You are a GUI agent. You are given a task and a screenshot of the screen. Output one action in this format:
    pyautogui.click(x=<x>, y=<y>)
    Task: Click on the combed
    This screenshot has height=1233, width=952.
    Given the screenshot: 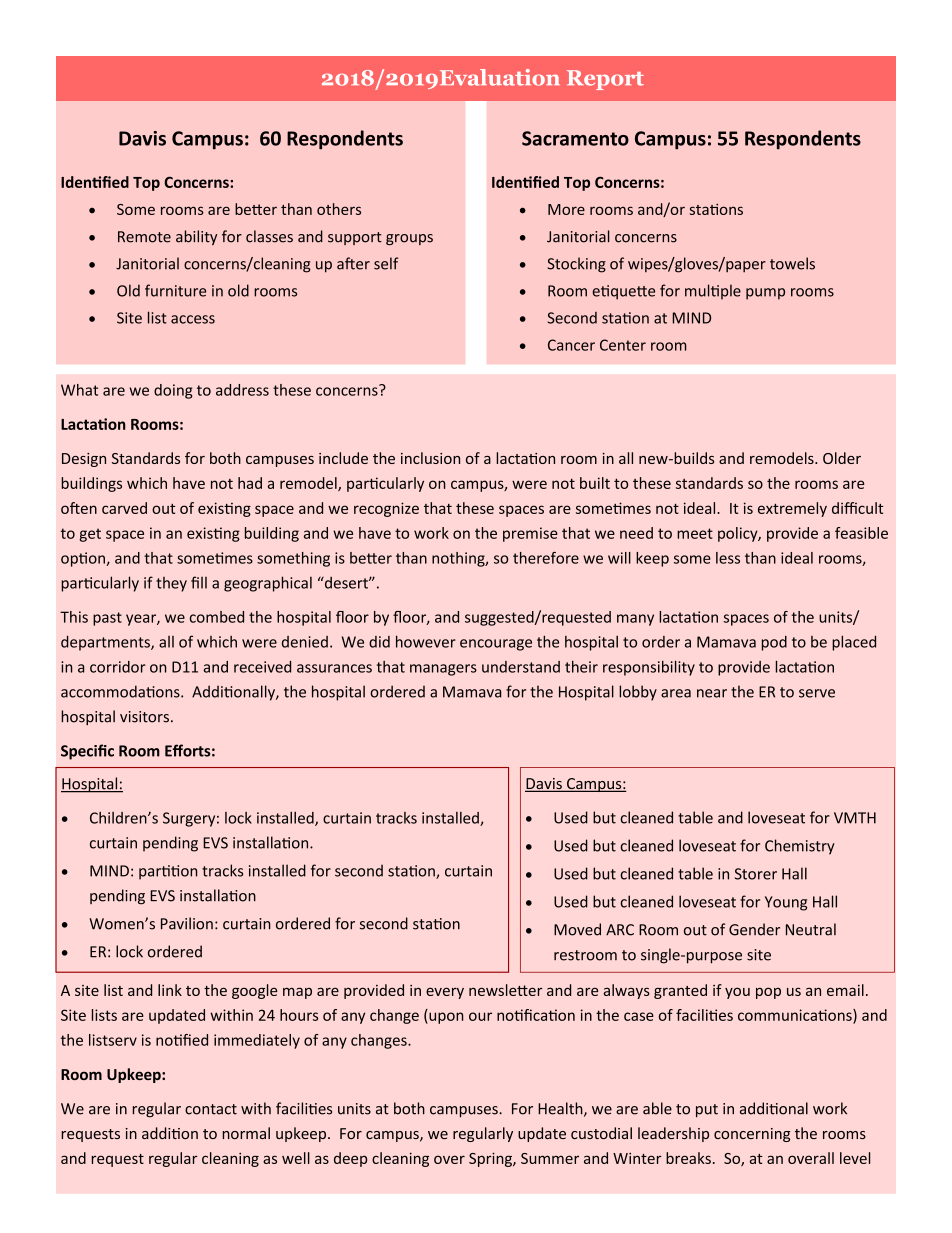 What is the action you would take?
    pyautogui.click(x=216, y=617)
